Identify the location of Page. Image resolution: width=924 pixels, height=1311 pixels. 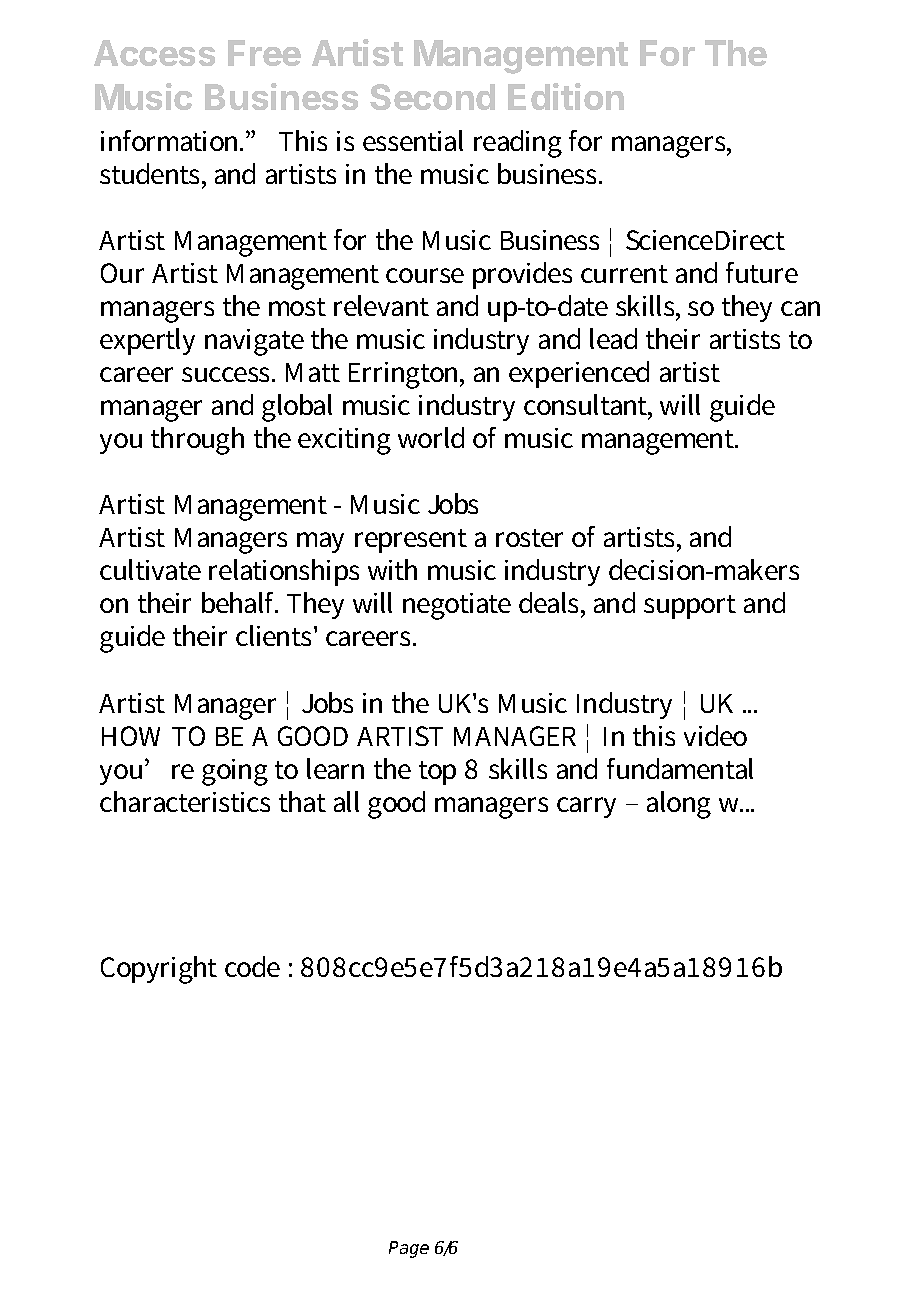
(409, 1249).
